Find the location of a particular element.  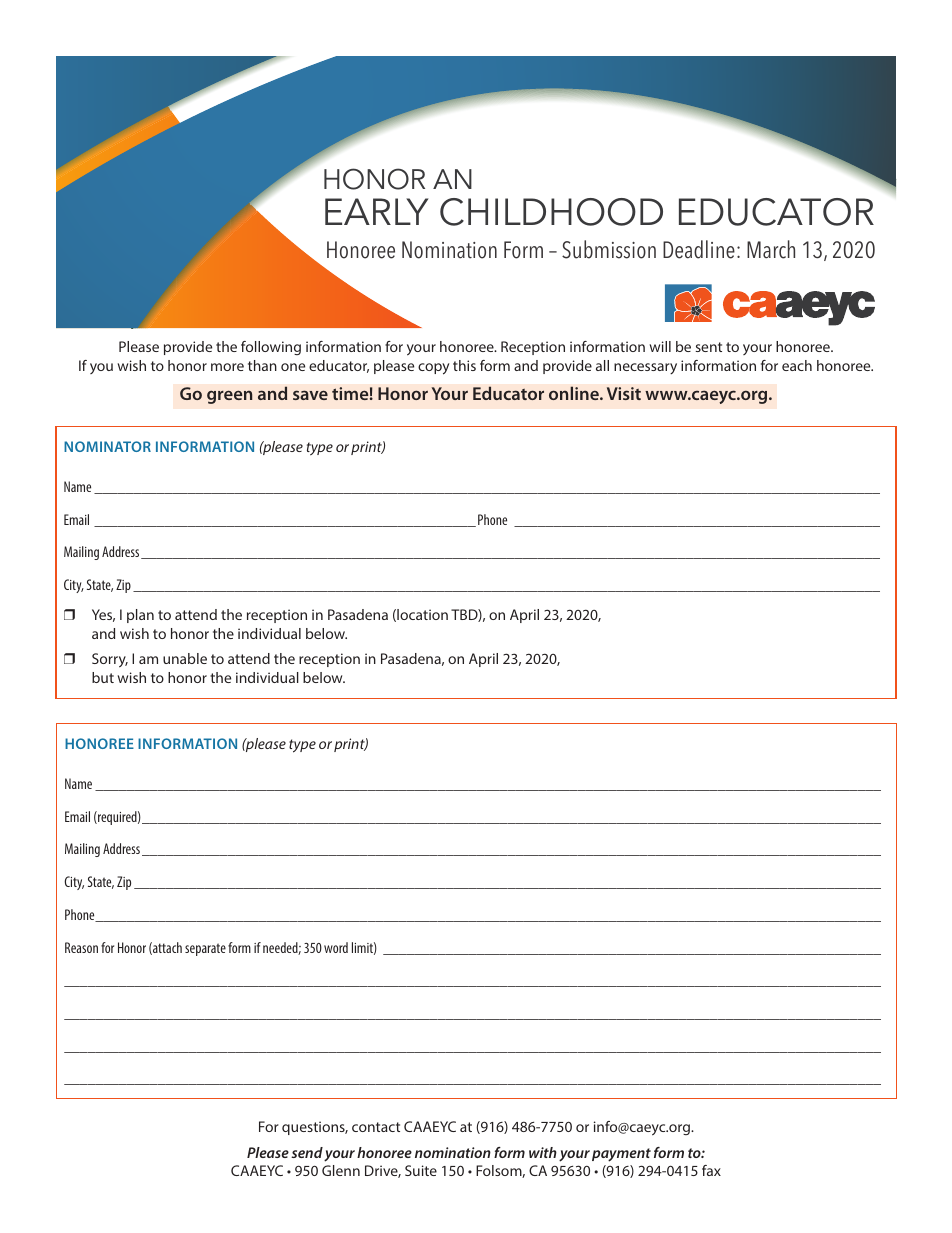

following is located at coordinates (271, 348).
